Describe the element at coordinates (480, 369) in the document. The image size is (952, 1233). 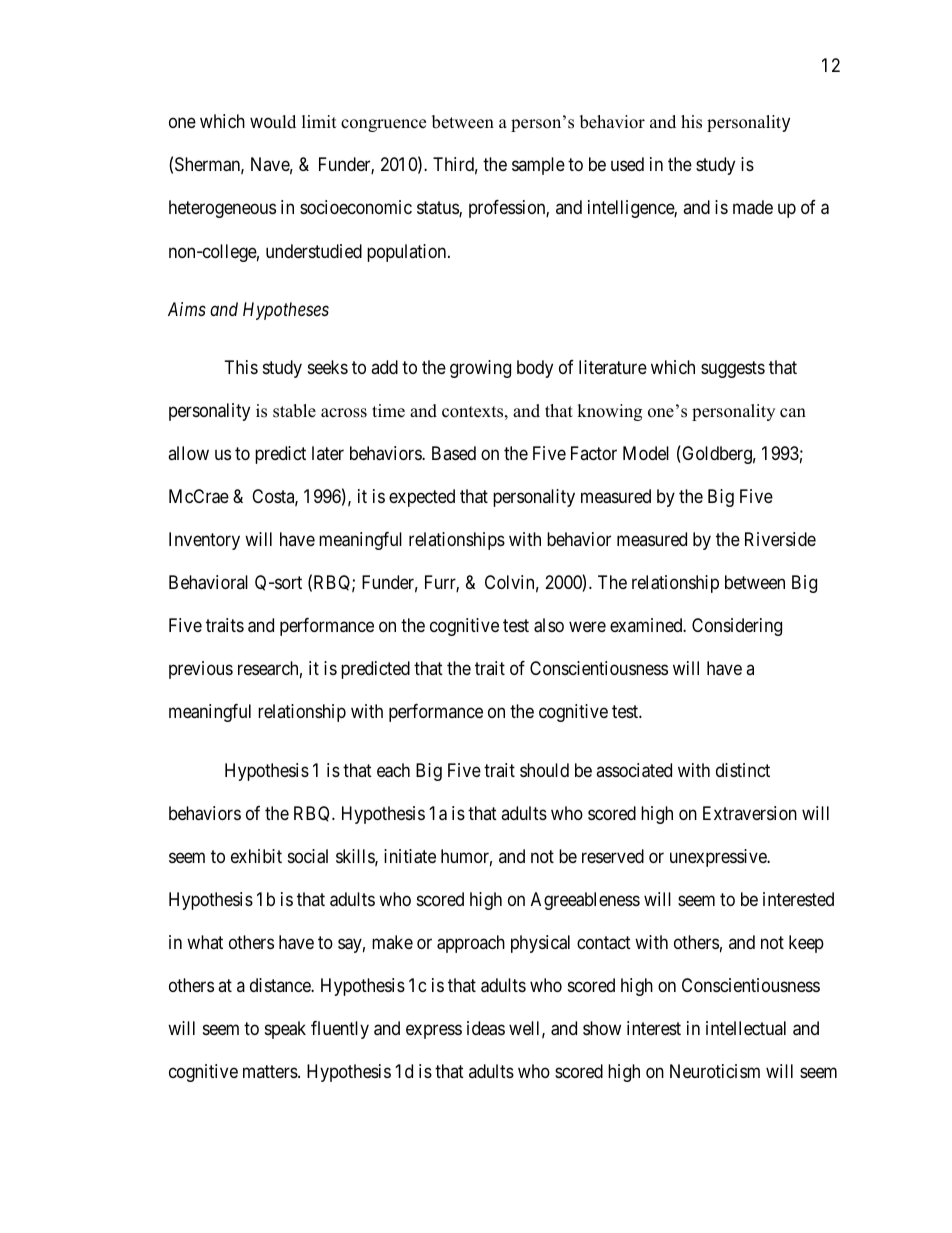
I see `growing` at that location.
